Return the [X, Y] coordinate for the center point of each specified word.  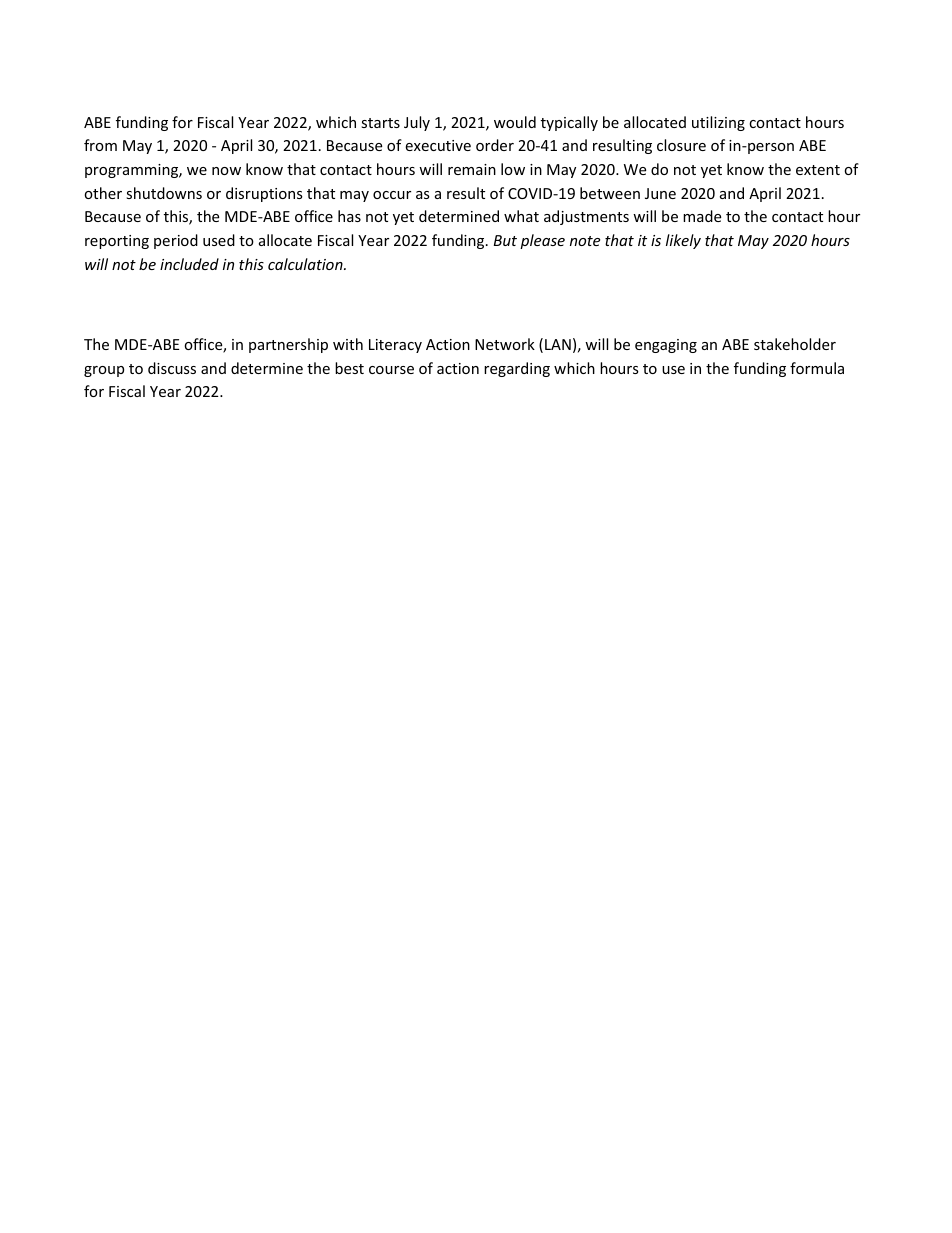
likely [683, 241]
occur [392, 195]
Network [505, 344]
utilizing [718, 123]
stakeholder [795, 344]
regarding [517, 369]
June [660, 193]
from [100, 145]
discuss [172, 368]
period [176, 241]
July [417, 123]
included [189, 264]
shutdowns [164, 193]
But [505, 240]
